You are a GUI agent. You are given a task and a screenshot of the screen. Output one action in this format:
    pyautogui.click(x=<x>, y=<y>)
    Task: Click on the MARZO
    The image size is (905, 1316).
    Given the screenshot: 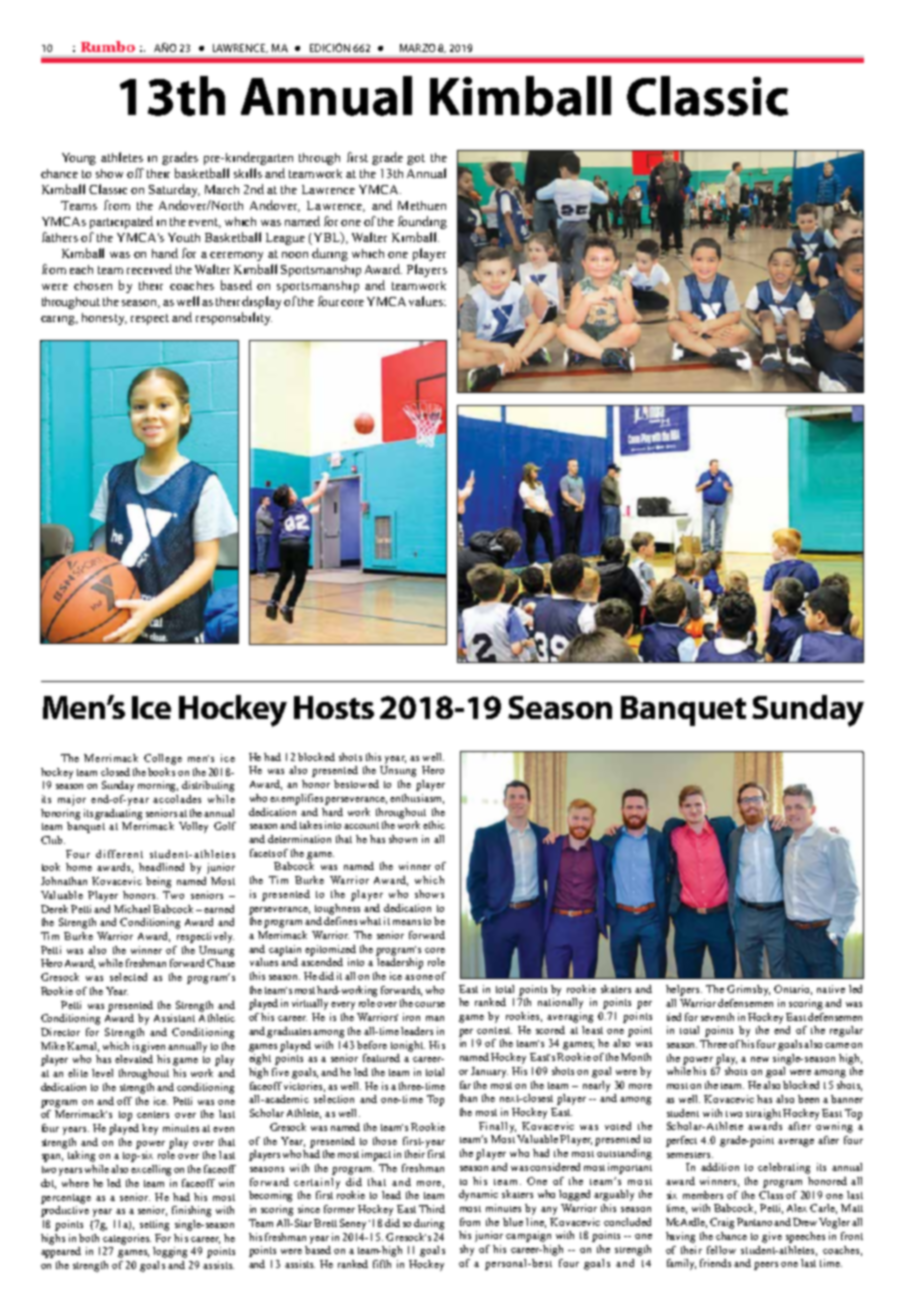 What is the action you would take?
    pyautogui.click(x=417, y=48)
